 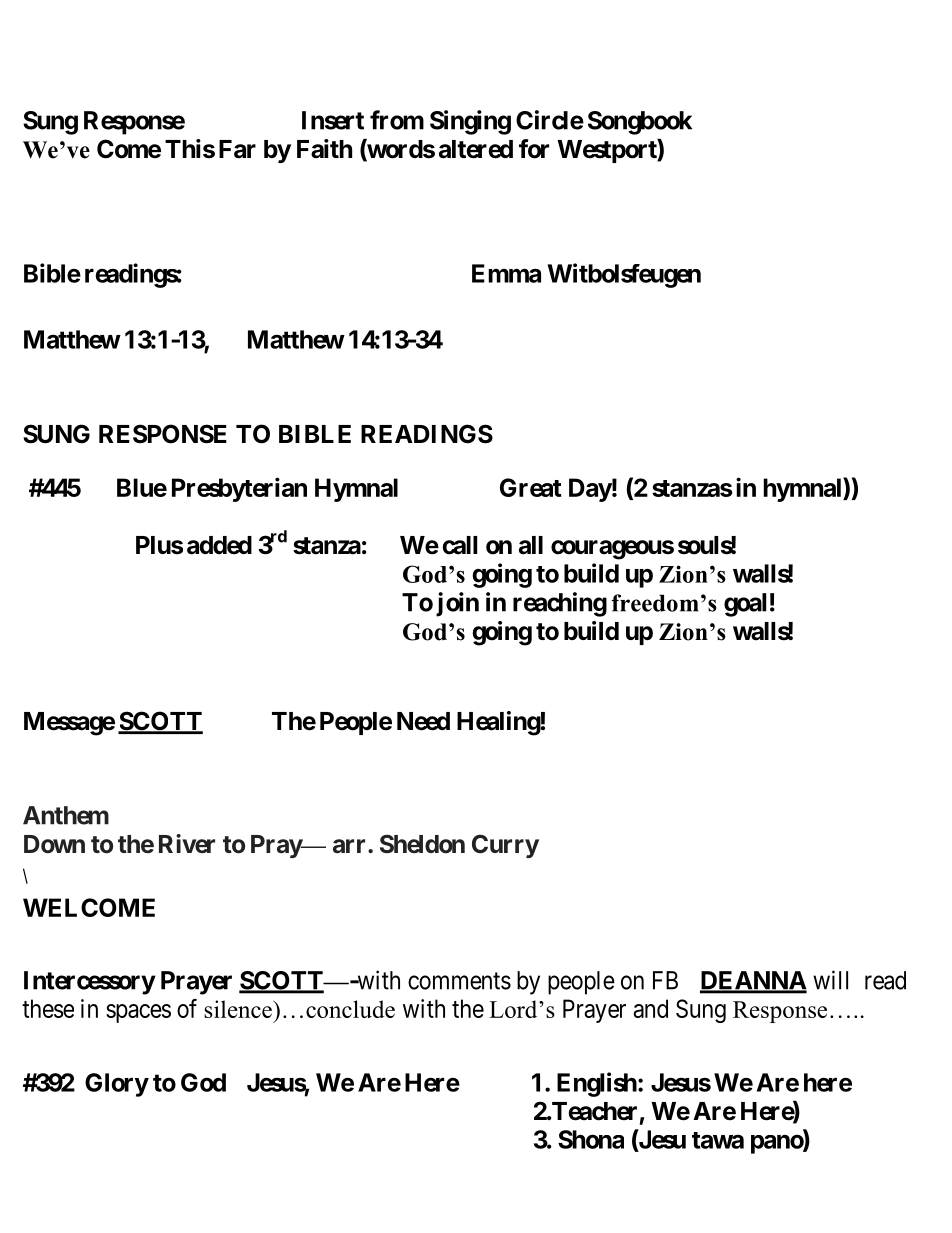 I want to click on added, so click(x=219, y=545).
